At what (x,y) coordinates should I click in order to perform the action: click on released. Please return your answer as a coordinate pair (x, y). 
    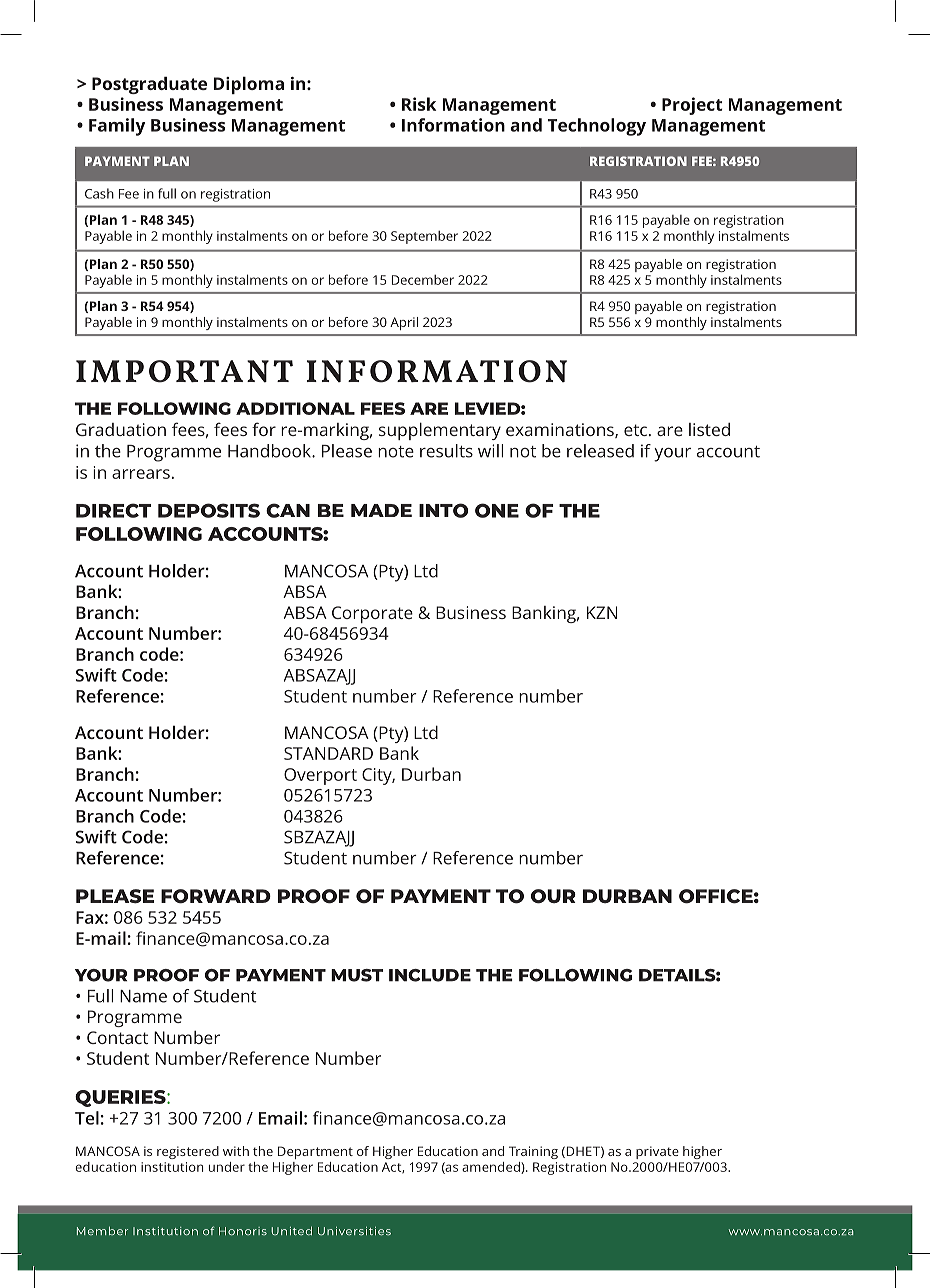
    Looking at the image, I should click on (600, 451).
